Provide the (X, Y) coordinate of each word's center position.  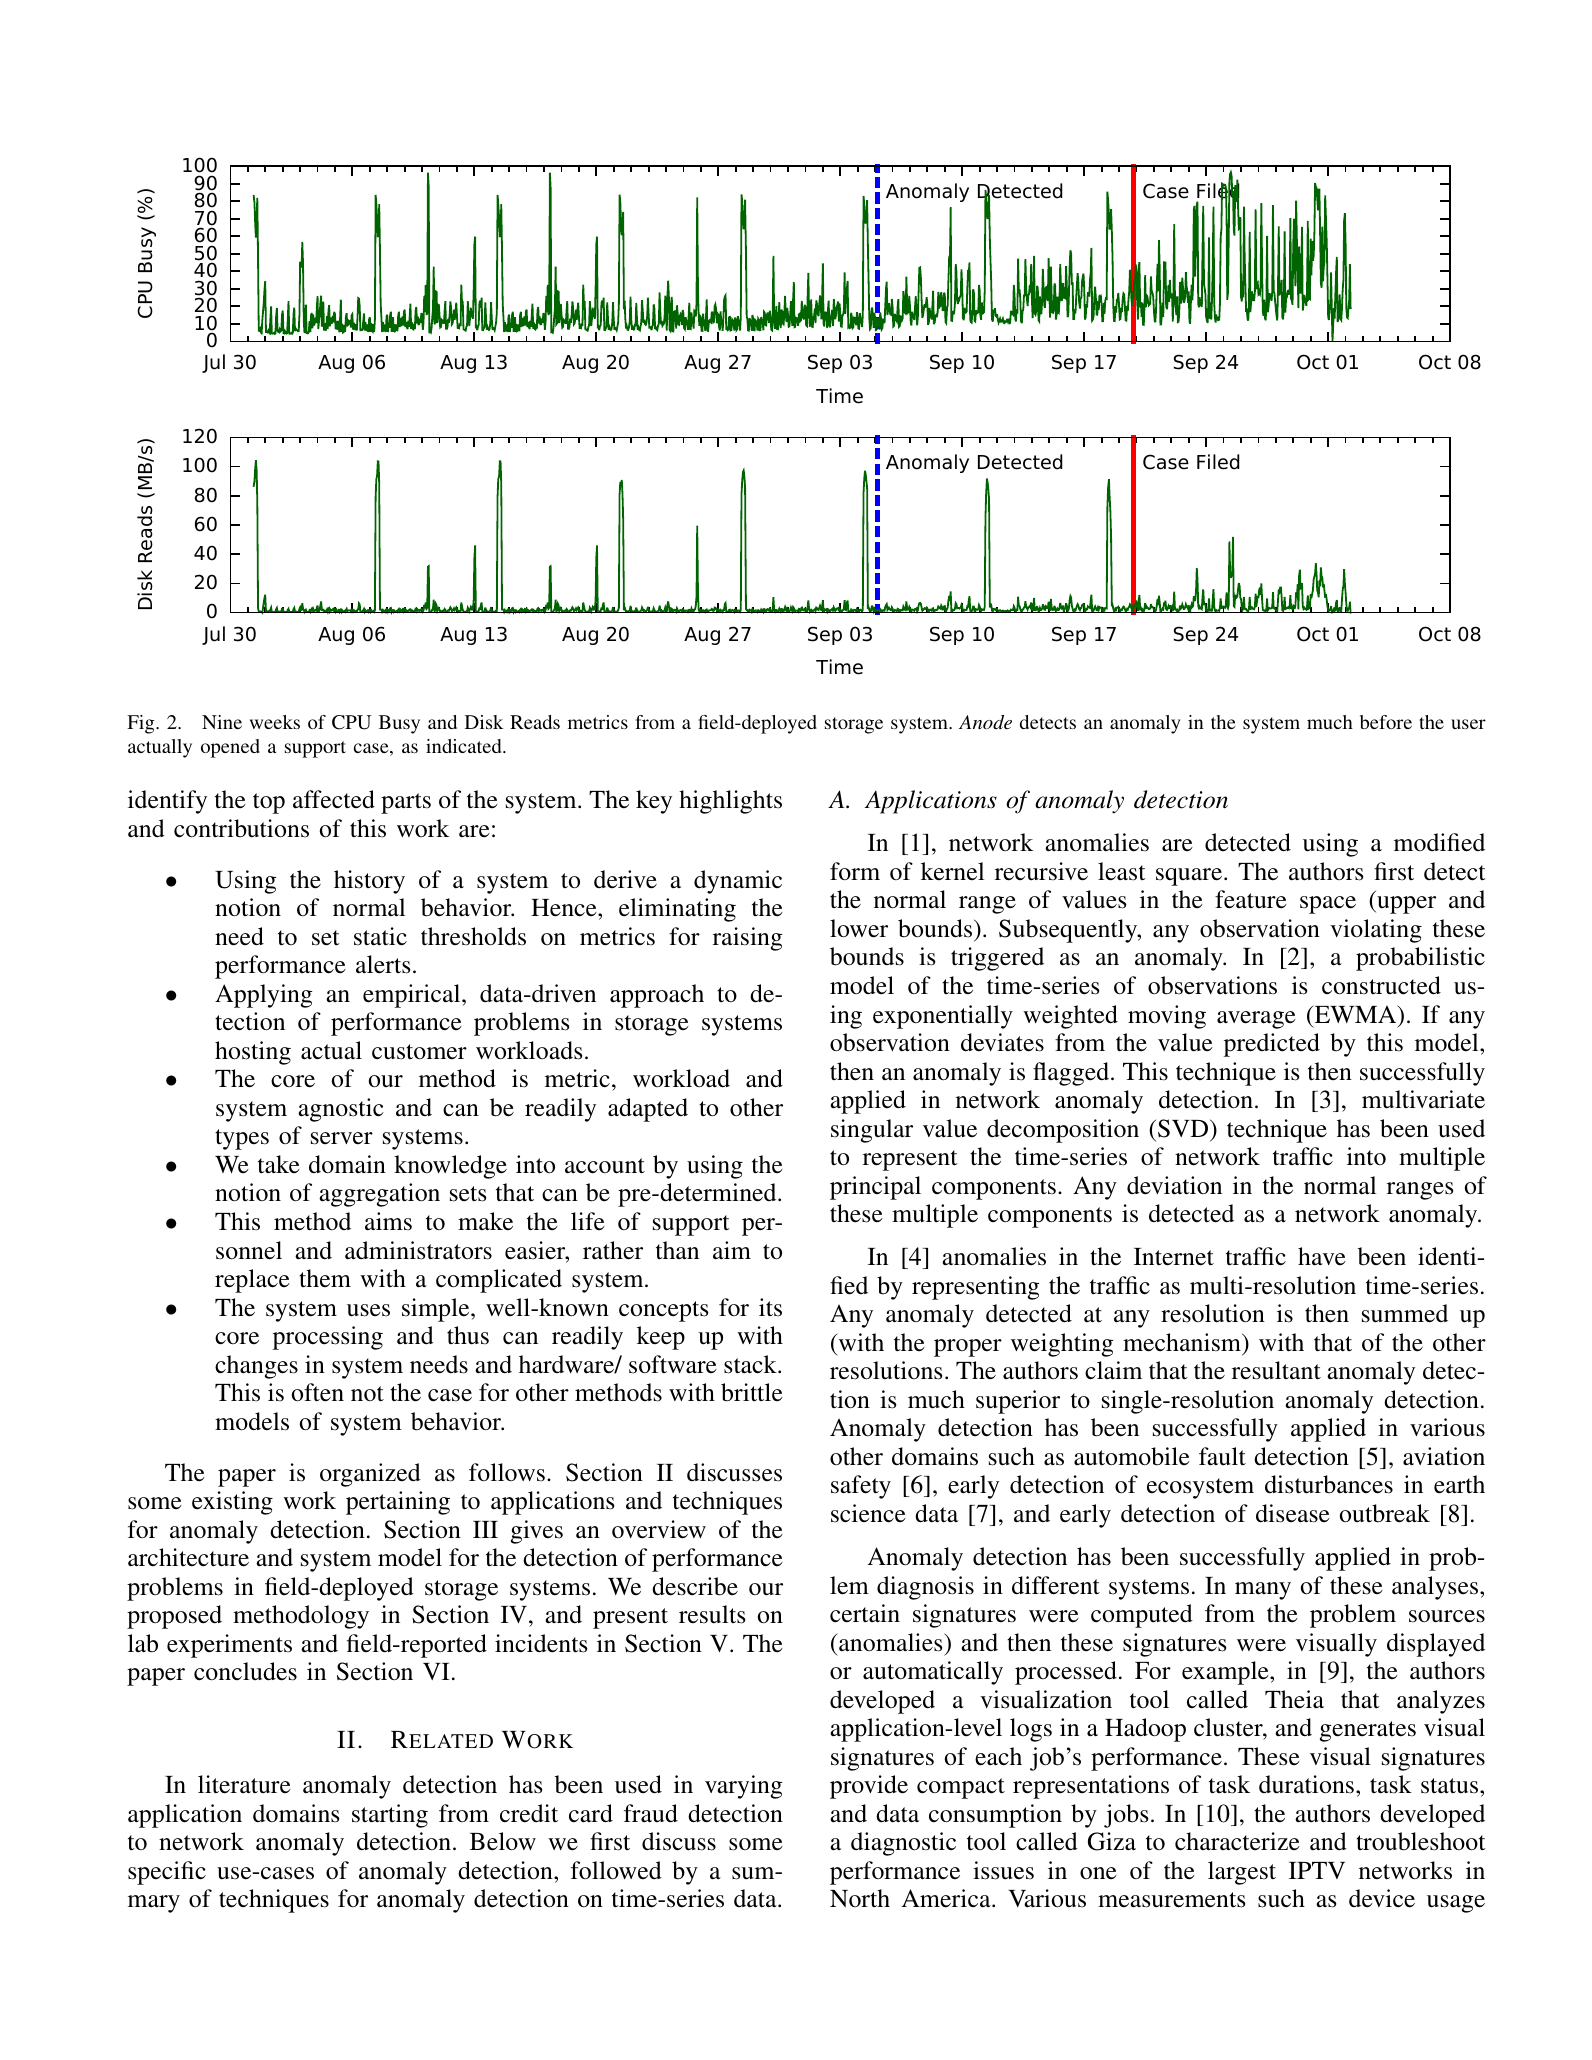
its (770, 1307)
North (860, 1898)
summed (1405, 1313)
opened (230, 748)
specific (167, 1873)
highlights (730, 802)
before (1386, 722)
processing (328, 1338)
